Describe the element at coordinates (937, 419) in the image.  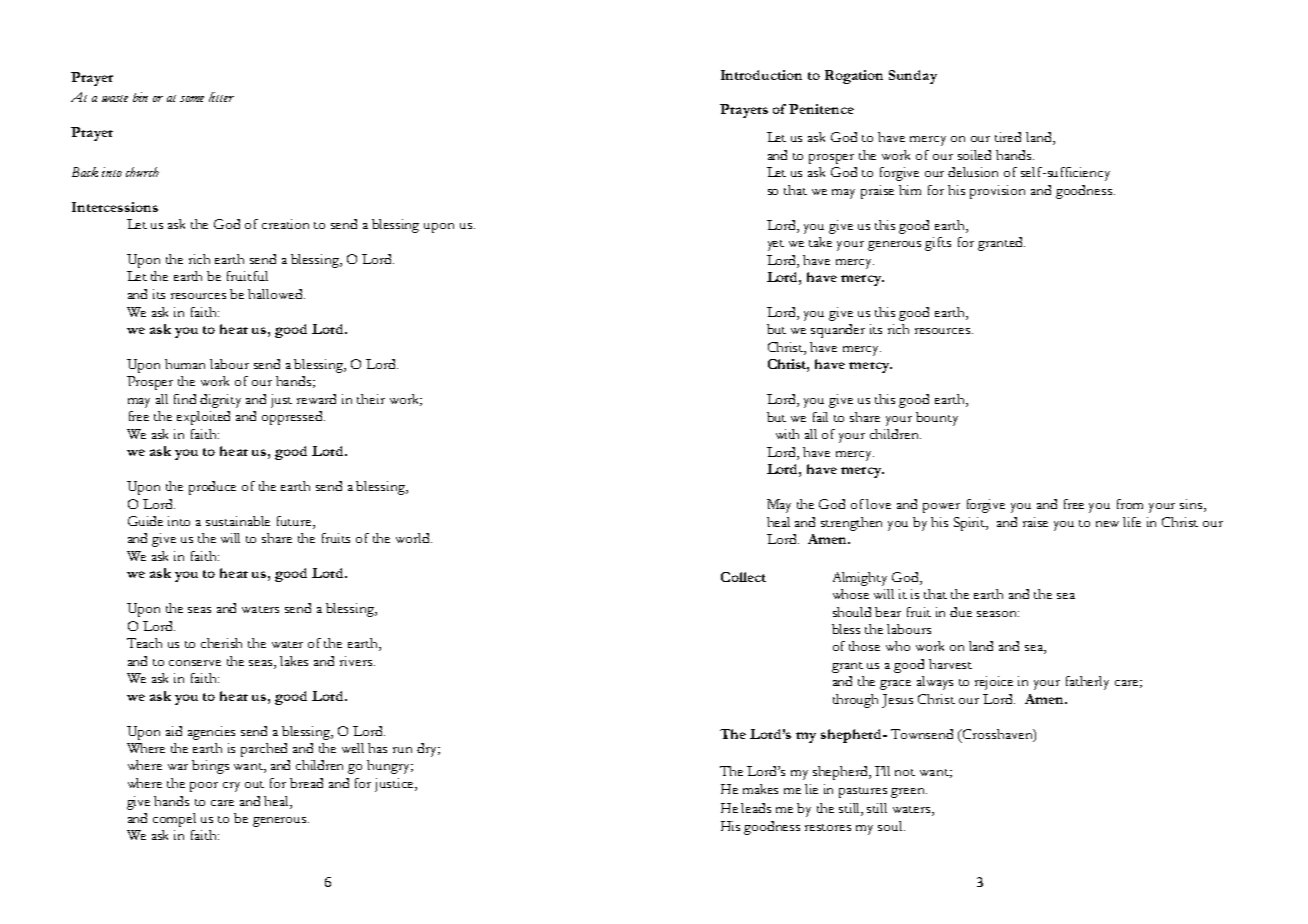
I see `bounty` at that location.
